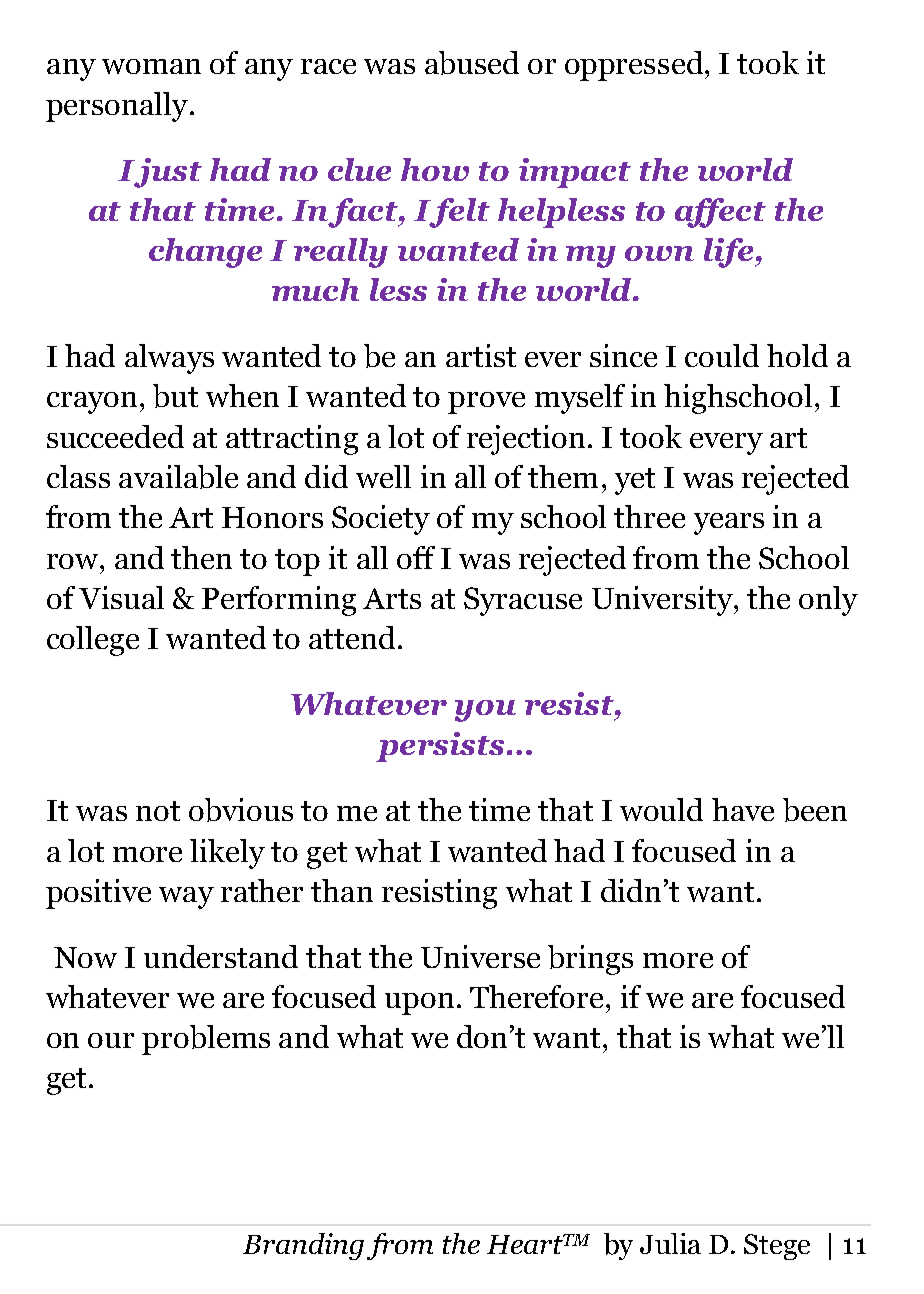  I want to click on University, so click(663, 601).
